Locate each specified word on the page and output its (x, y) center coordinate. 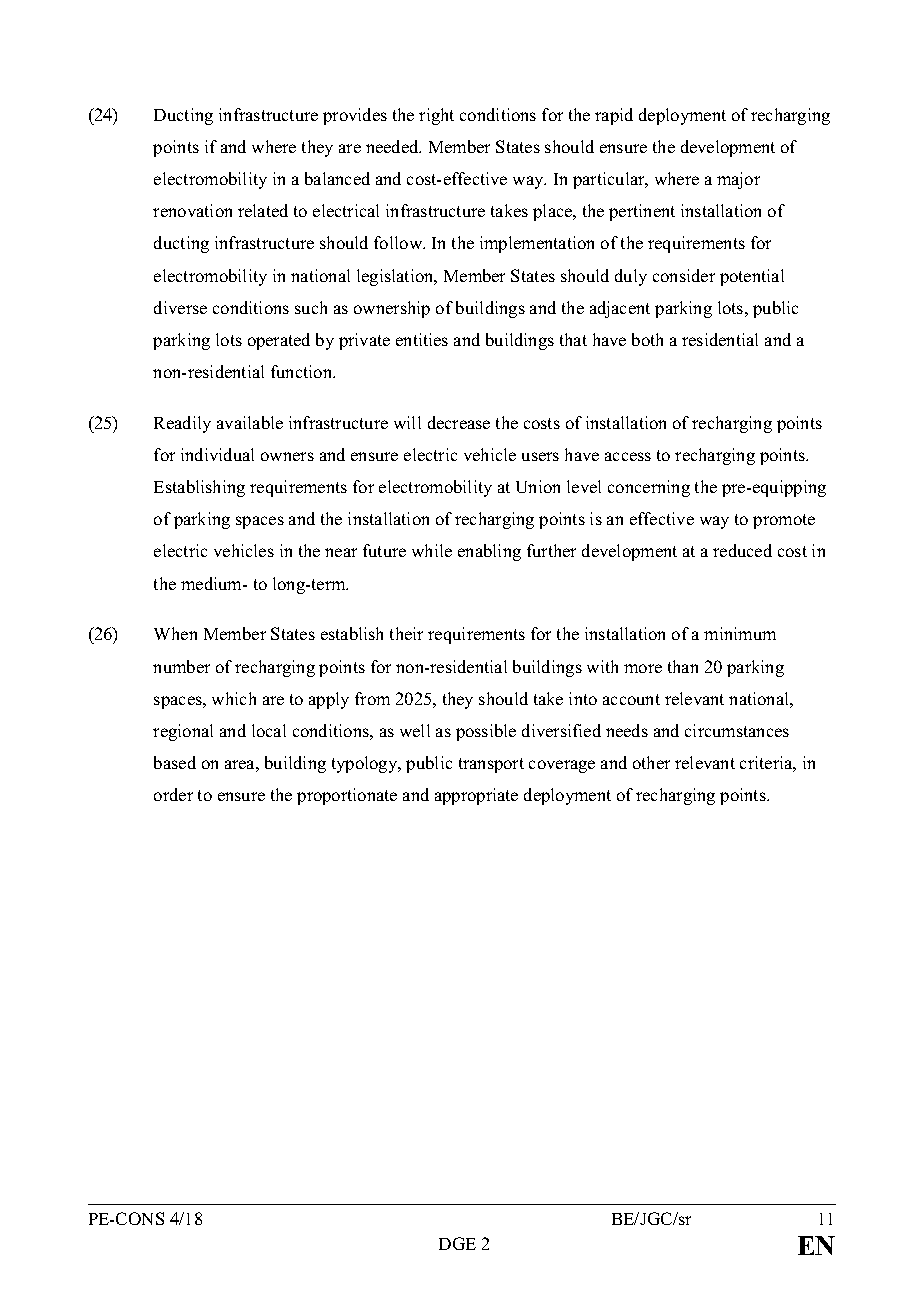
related (263, 210)
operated (279, 341)
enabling (489, 552)
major (738, 180)
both (647, 339)
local (269, 730)
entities (422, 339)
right (436, 116)
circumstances (737, 730)
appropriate (476, 796)
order (173, 794)
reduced (742, 550)
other (651, 762)
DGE (457, 1243)
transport (491, 765)
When (175, 633)
